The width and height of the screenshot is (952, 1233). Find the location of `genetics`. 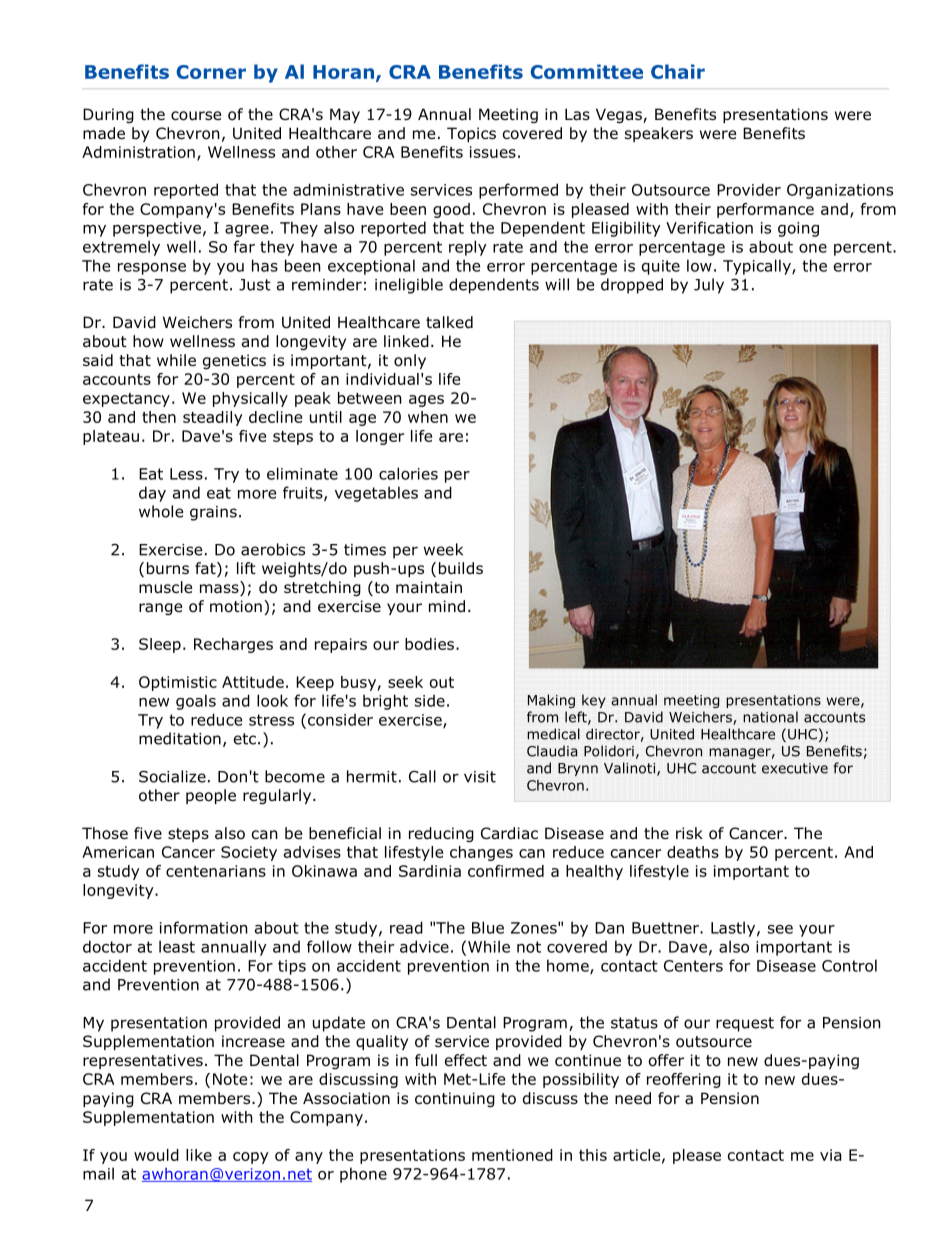

genetics is located at coordinates (234, 361).
